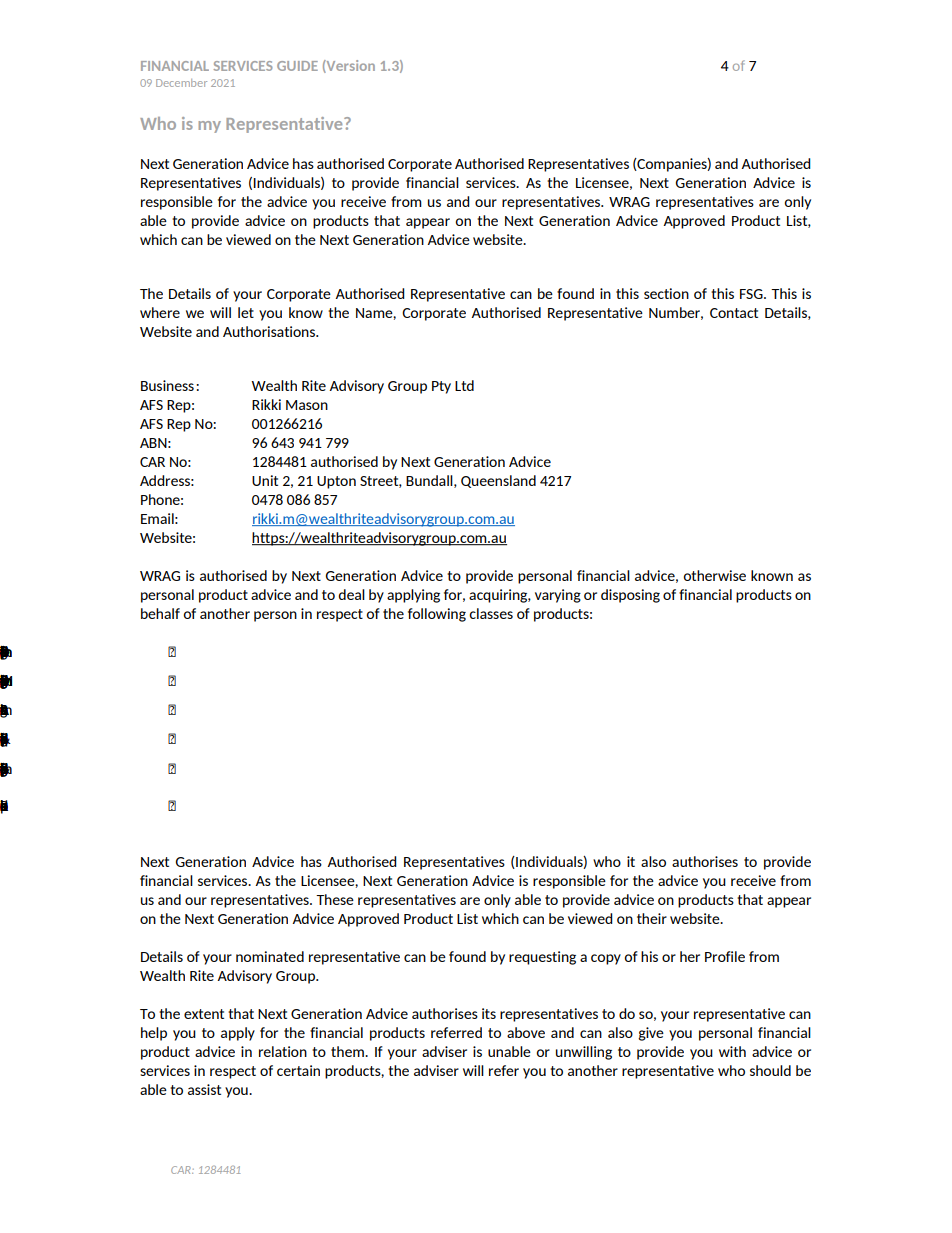 The width and height of the image is (952, 1233). I want to click on section, so click(666, 293).
